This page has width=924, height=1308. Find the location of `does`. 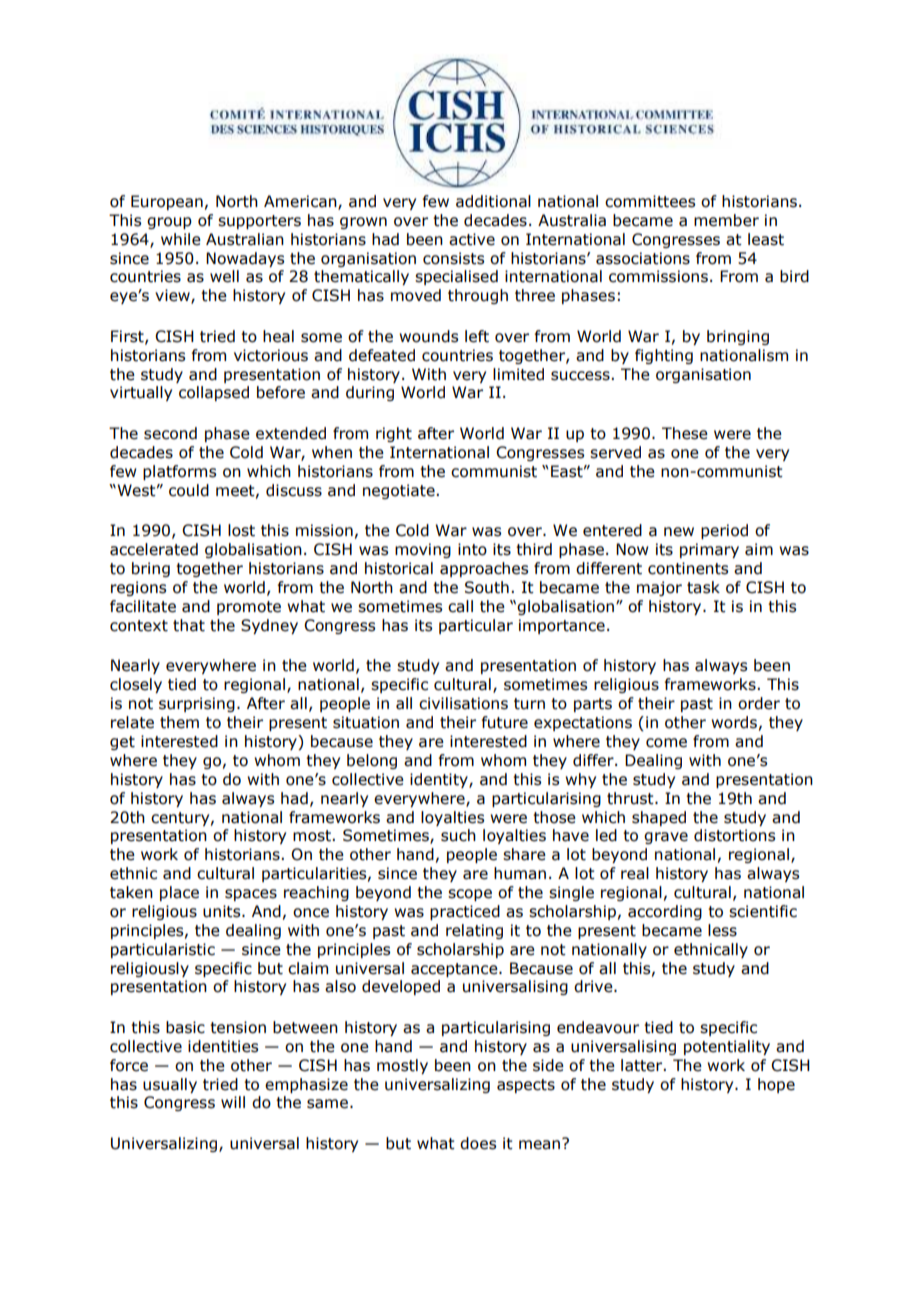

does is located at coordinates (478, 1143).
